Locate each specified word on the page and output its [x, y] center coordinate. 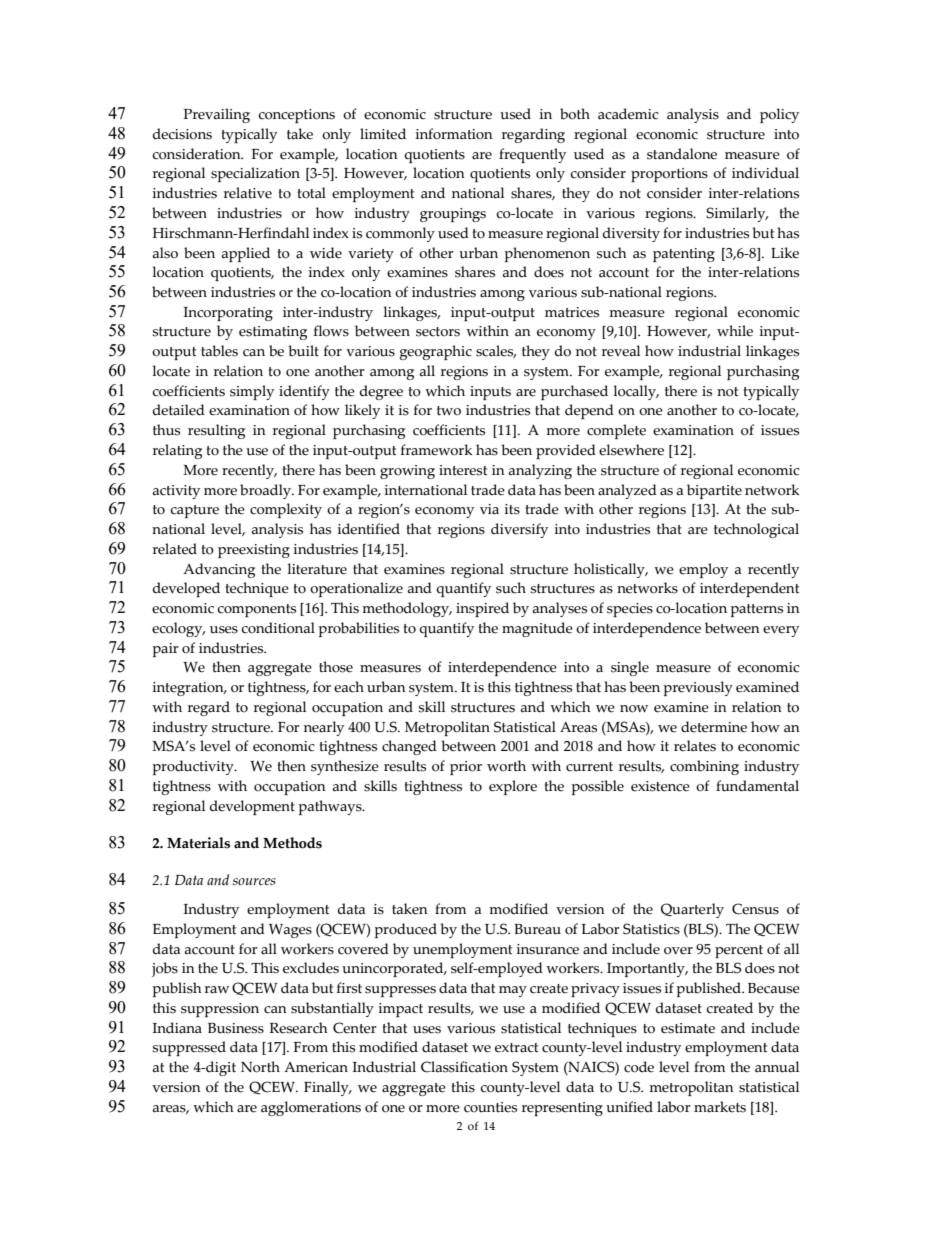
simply [252, 392]
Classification [464, 1067]
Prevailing [217, 115]
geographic [436, 352]
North [260, 1067]
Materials [198, 843]
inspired [482, 609]
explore [513, 787]
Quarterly [692, 910]
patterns [756, 610]
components [257, 610]
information [454, 134]
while [735, 331]
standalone [682, 154]
